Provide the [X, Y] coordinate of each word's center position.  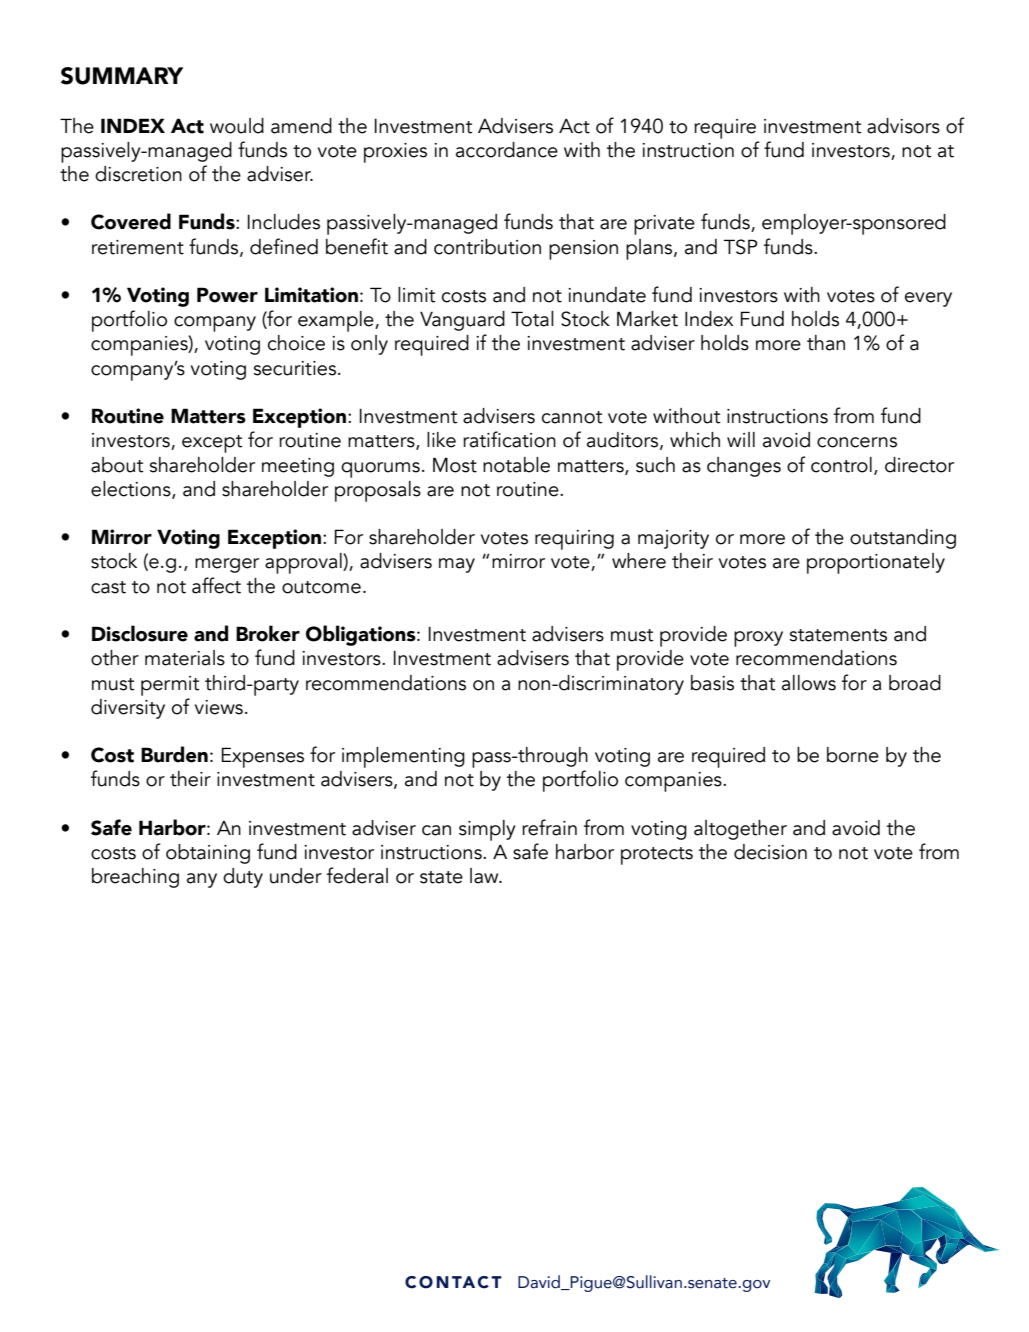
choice [296, 343]
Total [532, 319]
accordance [507, 150]
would [237, 126]
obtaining [208, 854]
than [826, 343]
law [485, 876]
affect [216, 585]
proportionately [876, 563]
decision [770, 852]
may [457, 565]
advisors [903, 126]
